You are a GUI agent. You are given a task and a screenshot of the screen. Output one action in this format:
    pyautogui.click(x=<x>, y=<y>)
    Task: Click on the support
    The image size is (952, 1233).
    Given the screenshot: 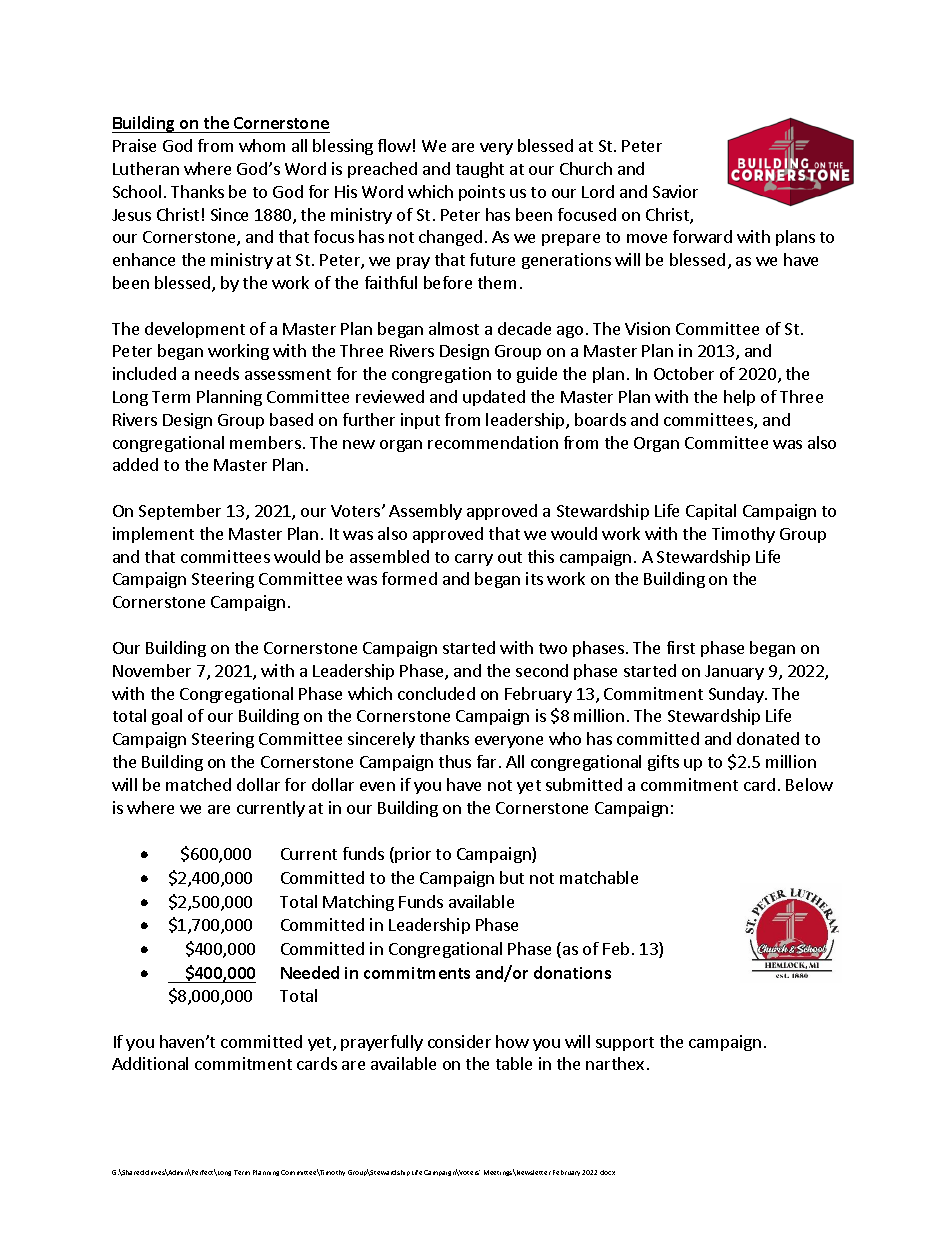 What is the action you would take?
    pyautogui.click(x=625, y=1044)
